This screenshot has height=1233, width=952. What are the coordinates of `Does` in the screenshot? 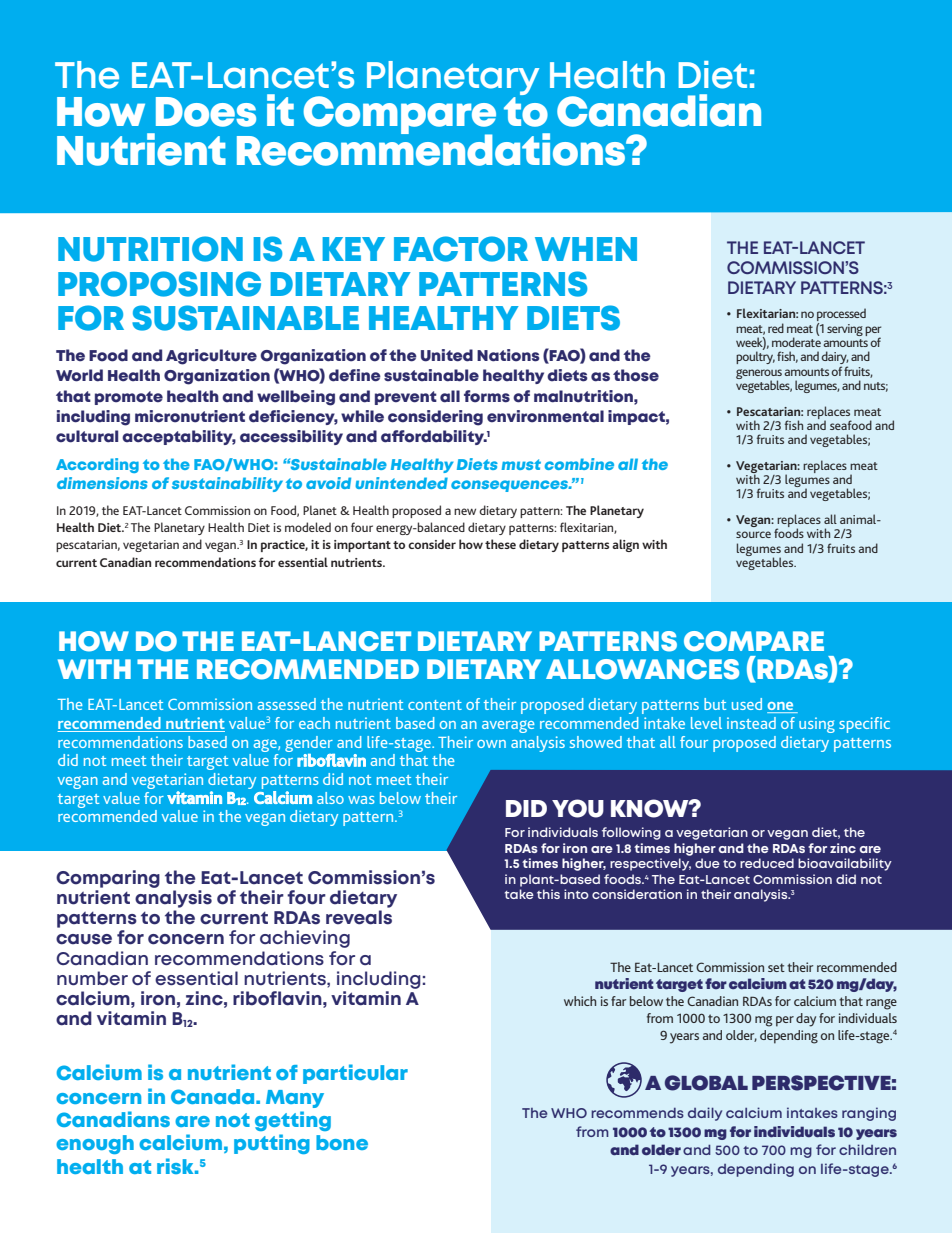 It's located at (206, 112).
